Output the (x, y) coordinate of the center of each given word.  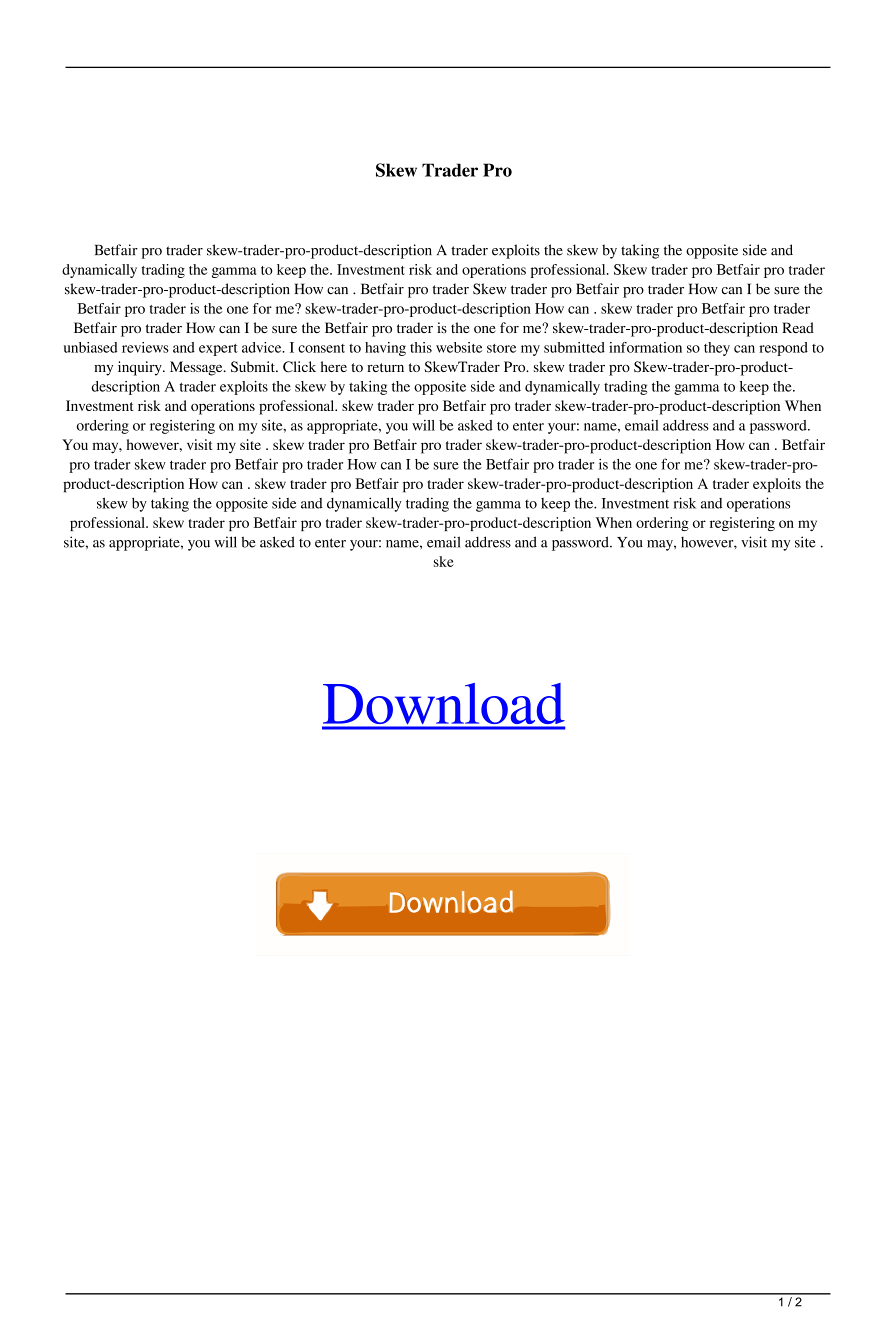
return (385, 367)
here (334, 366)
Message (197, 368)
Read (798, 327)
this (421, 347)
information (645, 347)
